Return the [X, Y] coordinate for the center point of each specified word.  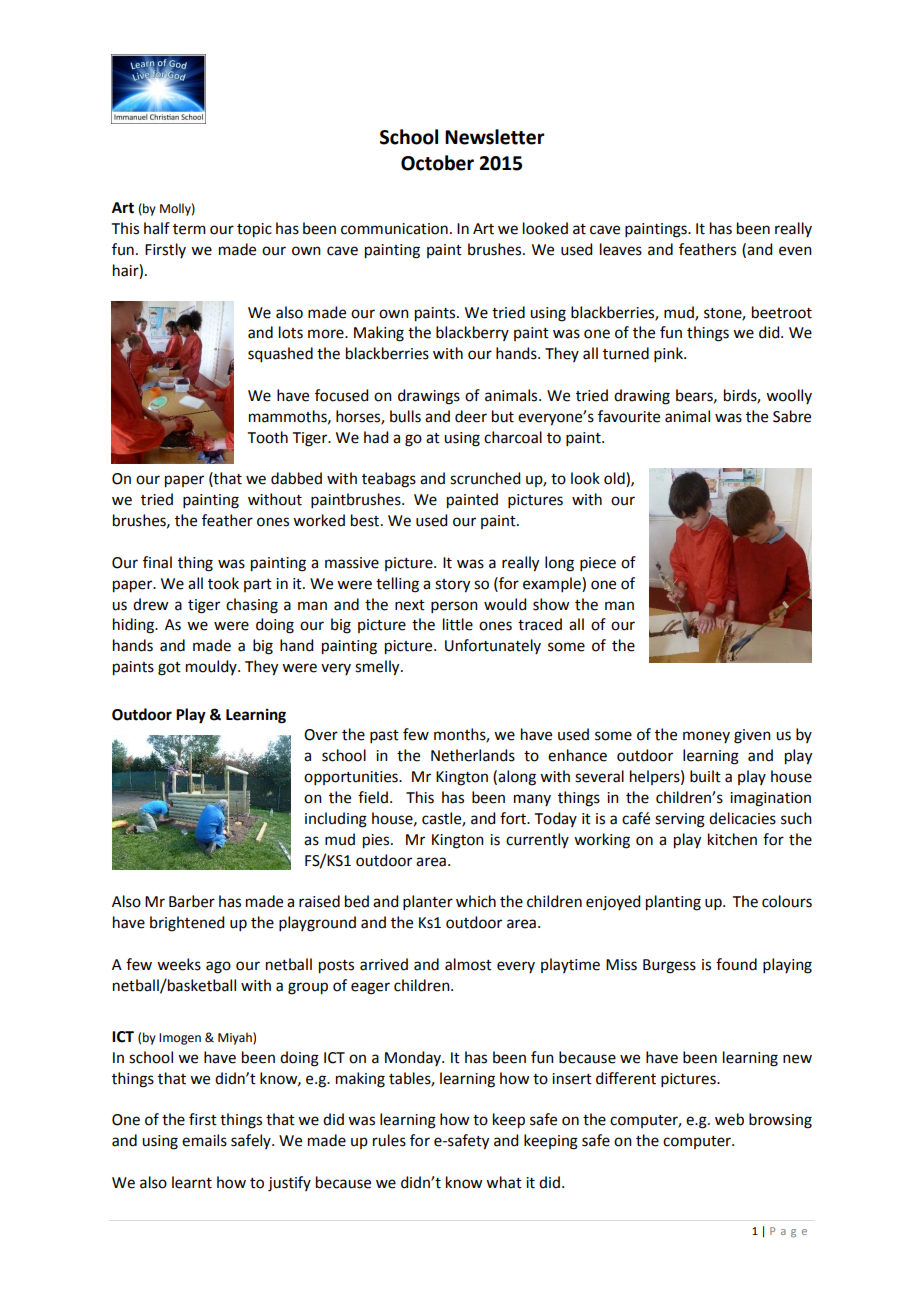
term [189, 229]
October [437, 163]
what [504, 1182]
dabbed [296, 478]
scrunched [485, 478]
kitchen [732, 839]
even [795, 251]
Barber [192, 901]
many [532, 800]
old [615, 479]
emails [204, 1140]
